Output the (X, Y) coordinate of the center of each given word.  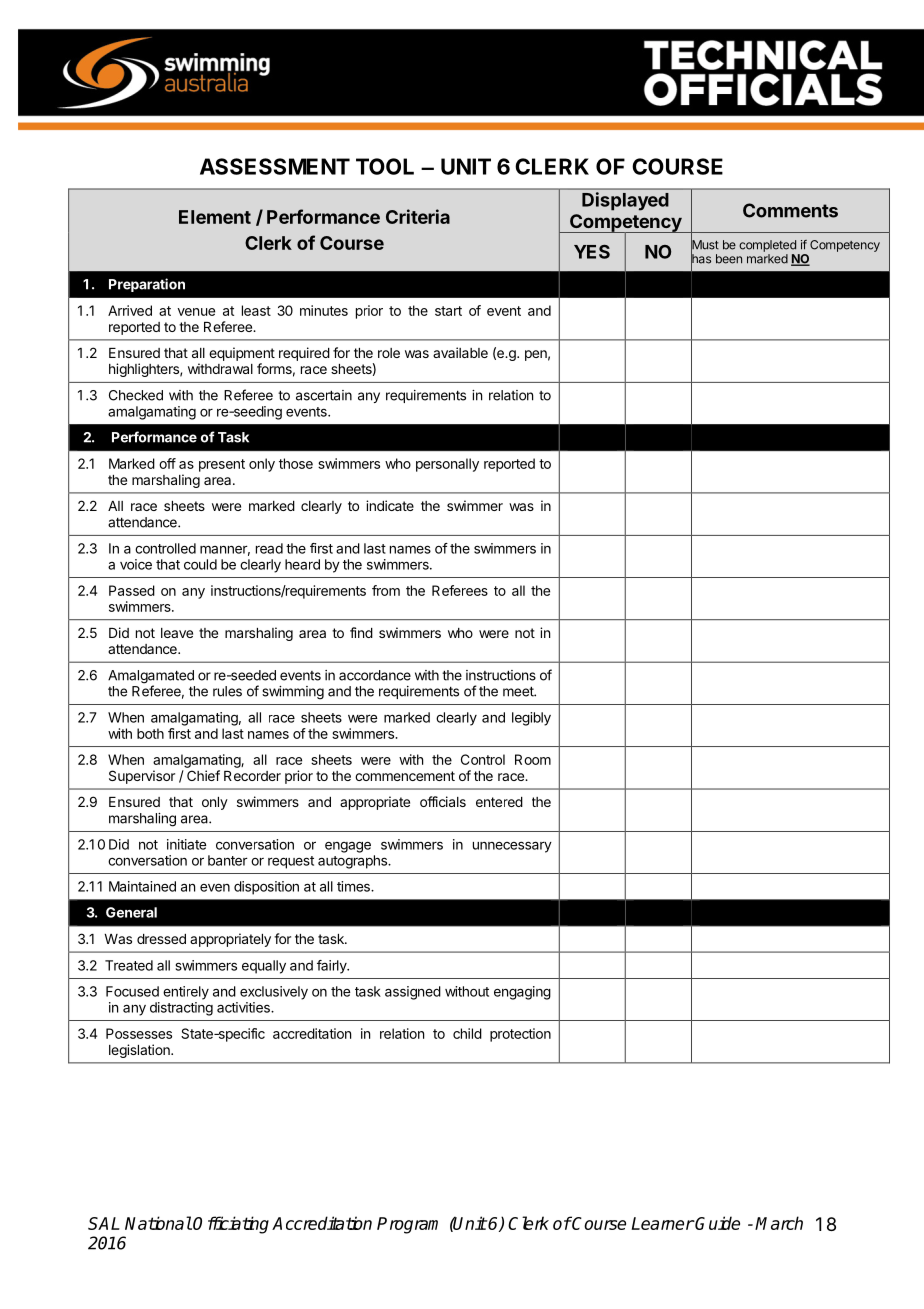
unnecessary (512, 847)
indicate (390, 505)
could (200, 564)
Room (533, 759)
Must (705, 245)
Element (215, 217)
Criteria (418, 216)
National (158, 1223)
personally (447, 465)
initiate (186, 844)
